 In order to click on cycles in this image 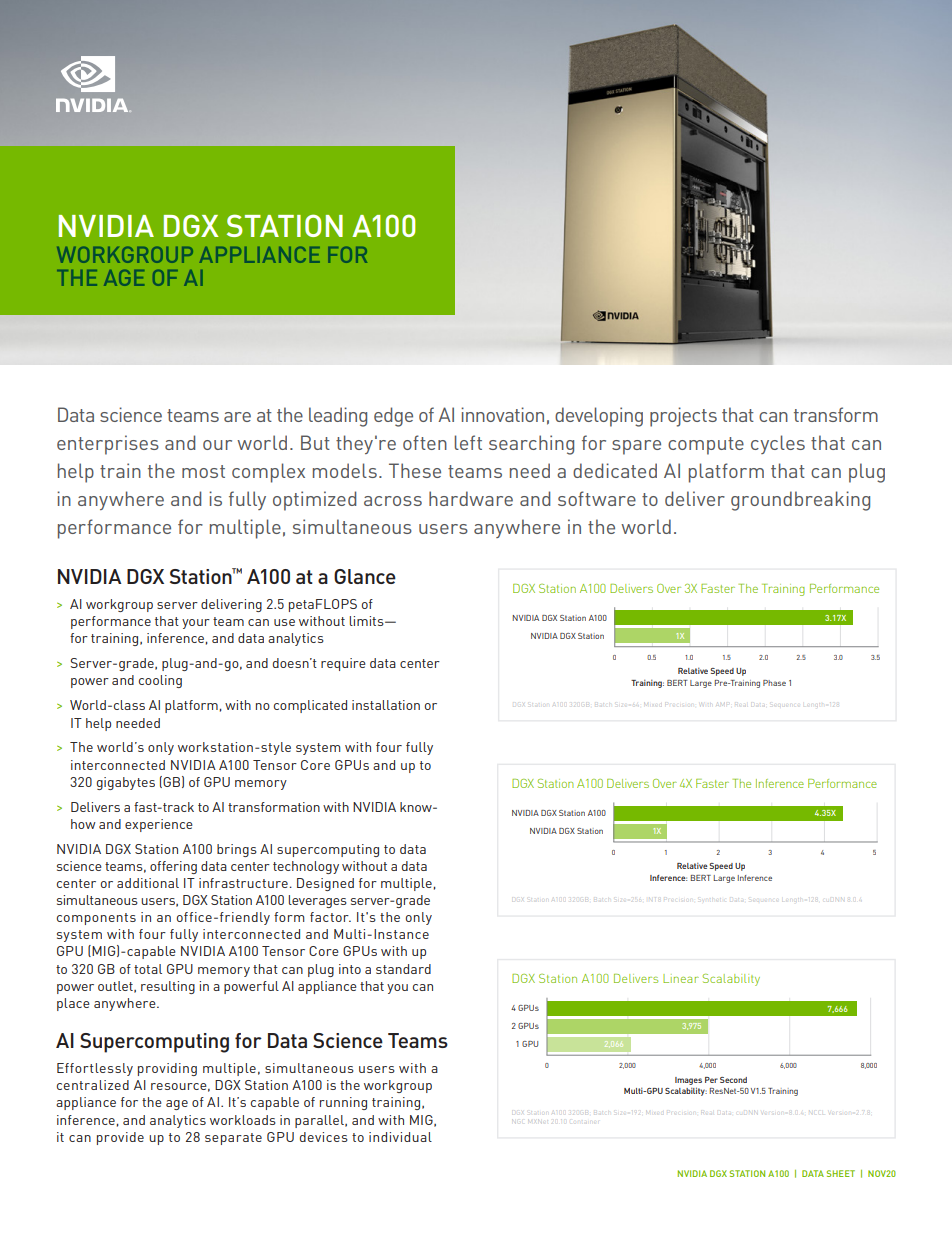, I will do `click(778, 444)`.
